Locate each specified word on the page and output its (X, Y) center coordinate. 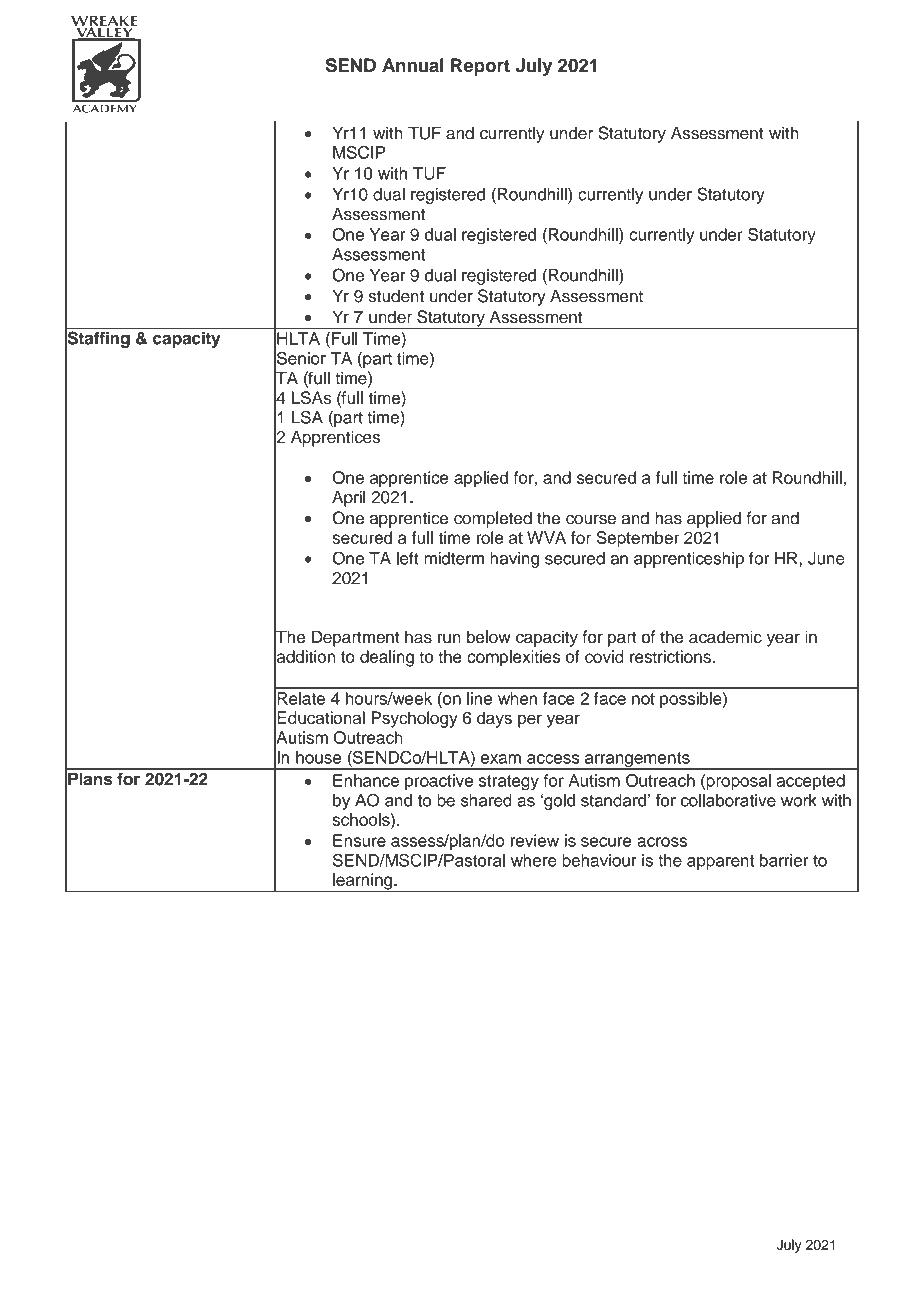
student (396, 296)
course (591, 519)
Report (480, 67)
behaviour (599, 860)
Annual (413, 65)
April (349, 498)
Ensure (359, 840)
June (826, 558)
